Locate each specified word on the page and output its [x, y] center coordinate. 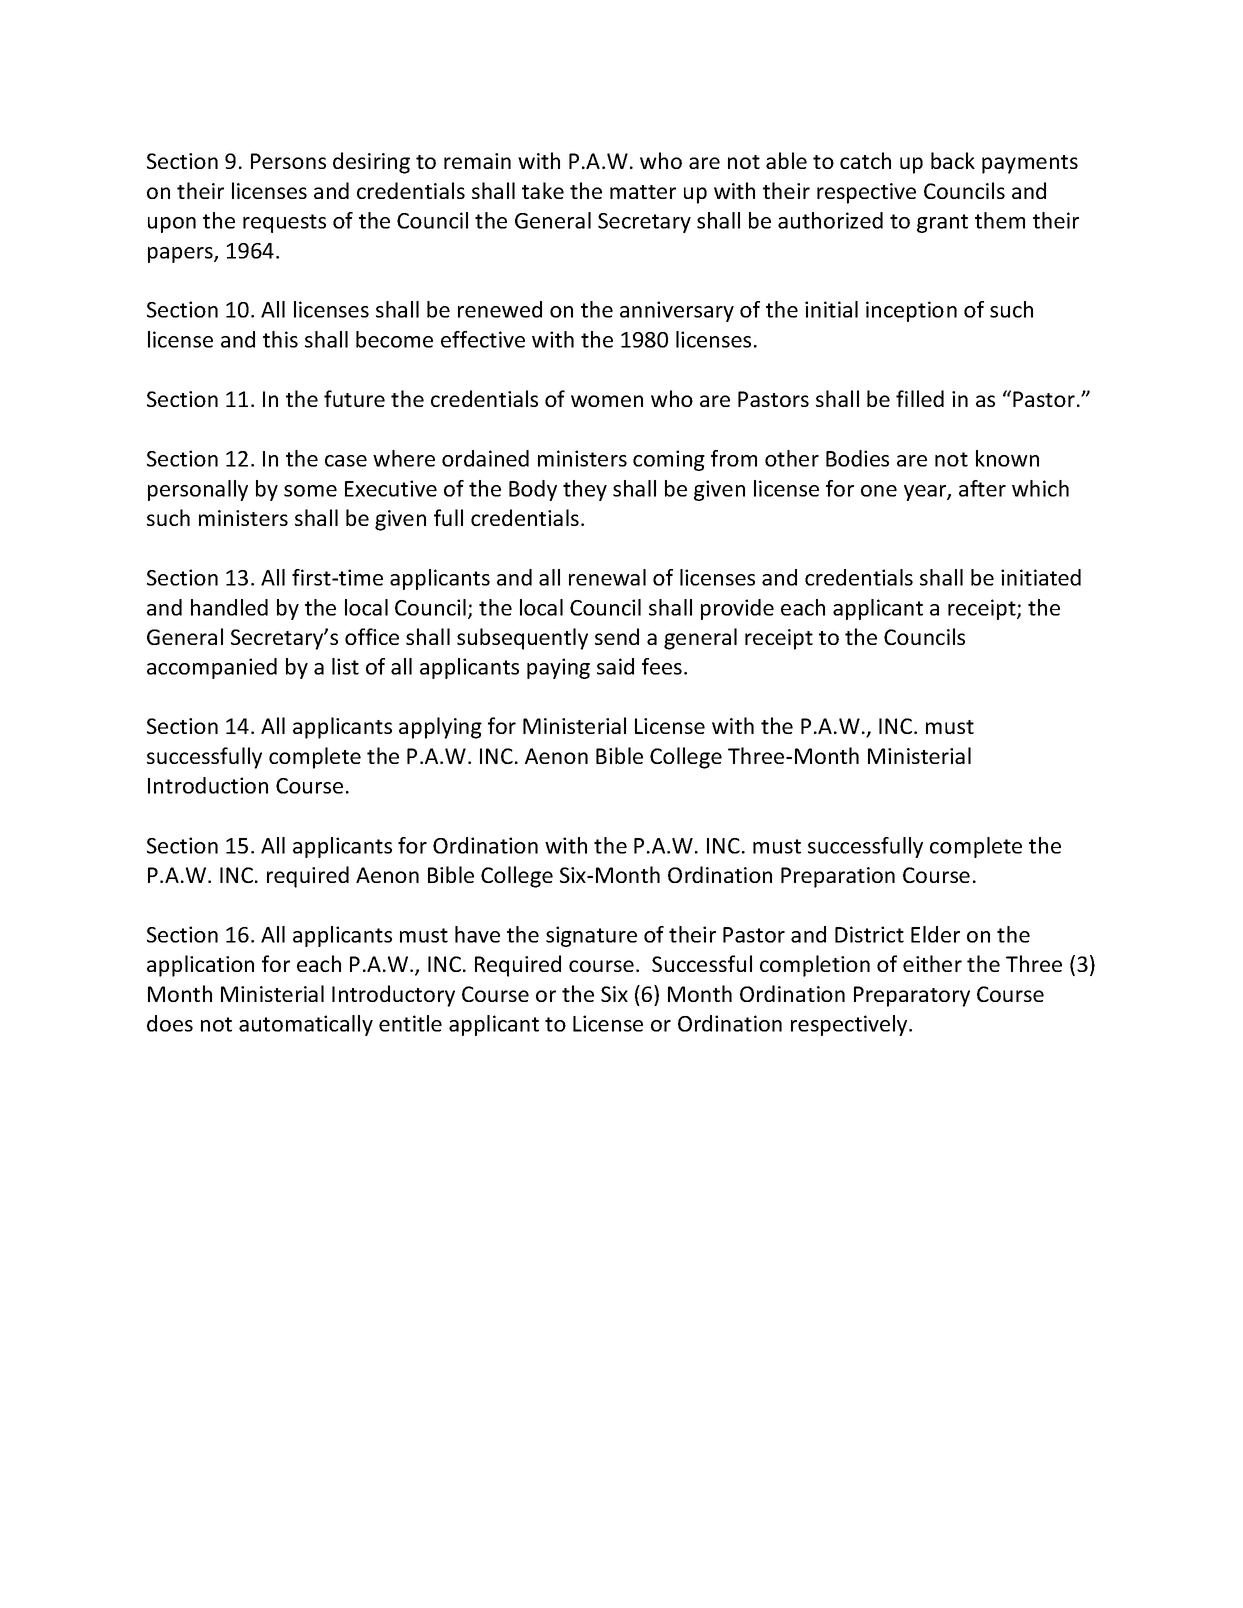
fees [662, 666]
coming [669, 460]
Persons [288, 161]
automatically [306, 1025]
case [346, 461]
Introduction [208, 785]
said [615, 666]
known [1007, 458]
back [953, 160]
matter [643, 192]
